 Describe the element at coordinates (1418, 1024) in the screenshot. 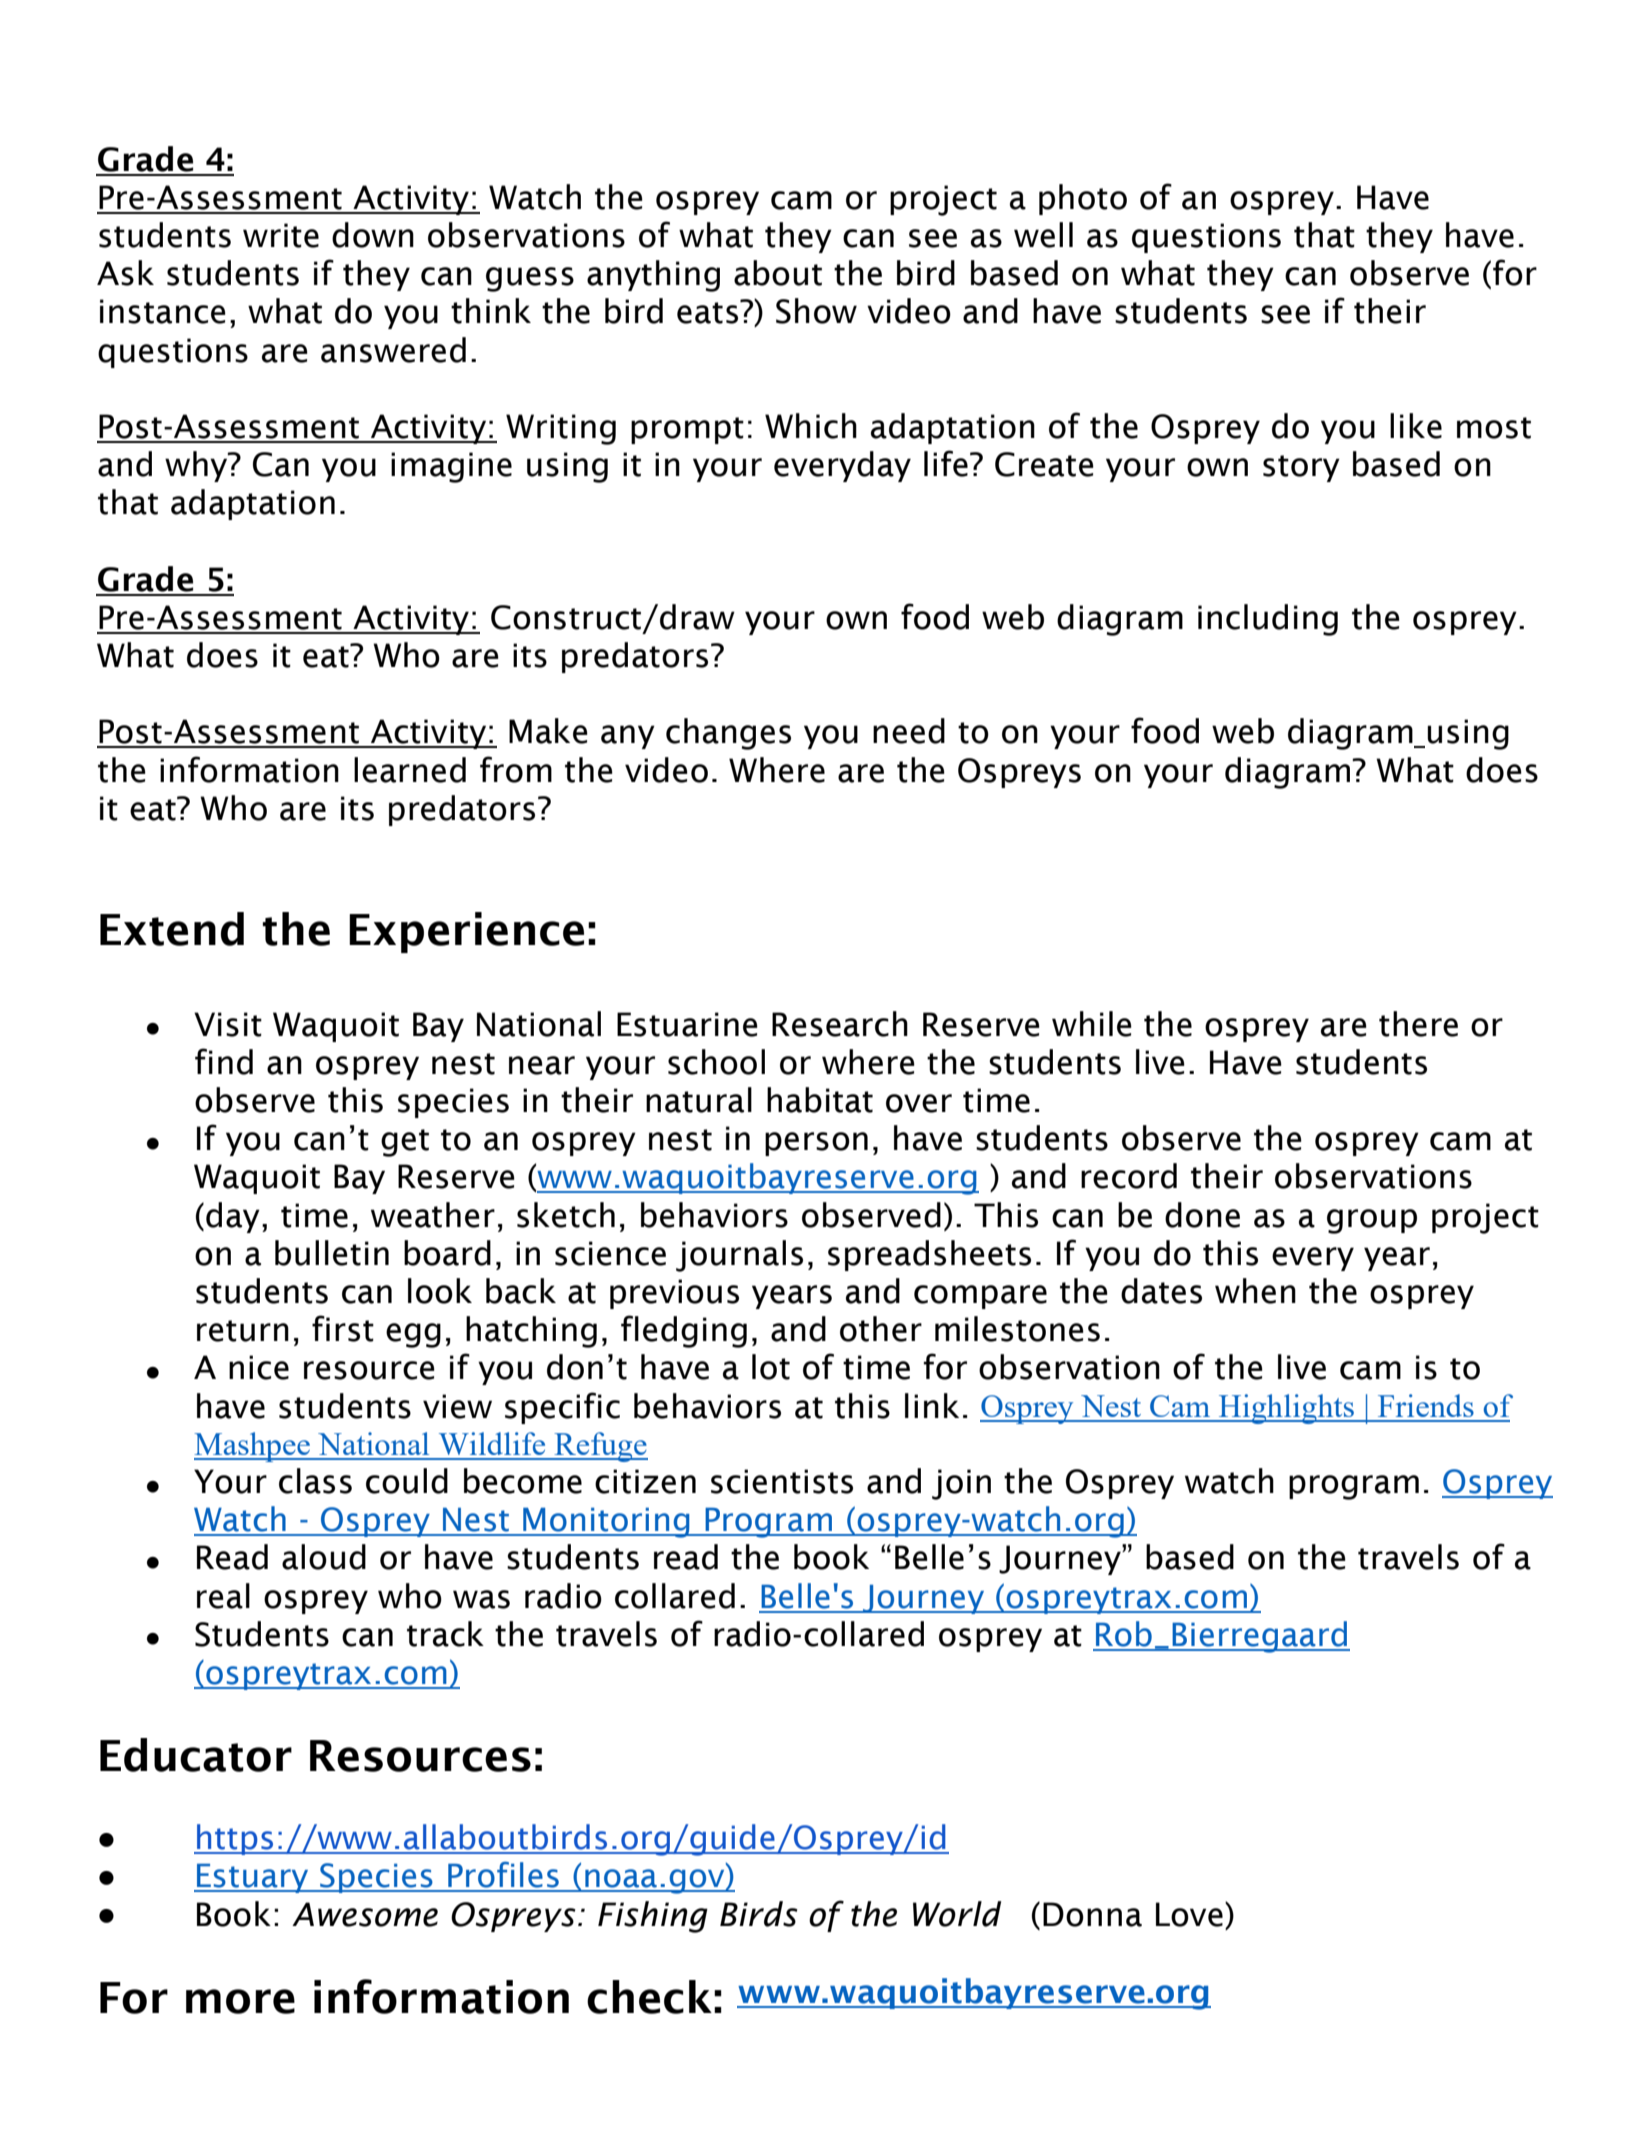

I see `there` at that location.
